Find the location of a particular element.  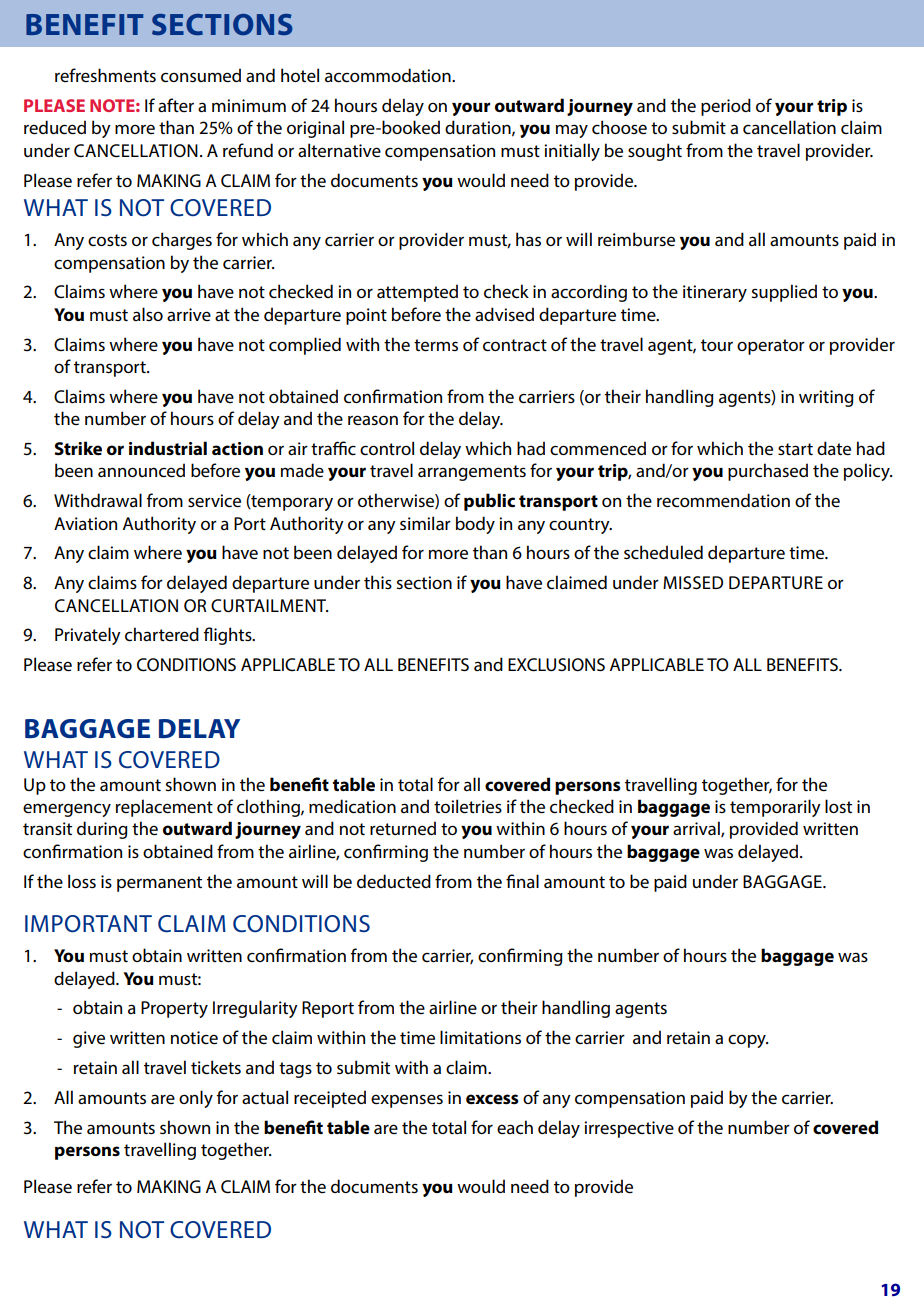

recommendation is located at coordinates (723, 500).
